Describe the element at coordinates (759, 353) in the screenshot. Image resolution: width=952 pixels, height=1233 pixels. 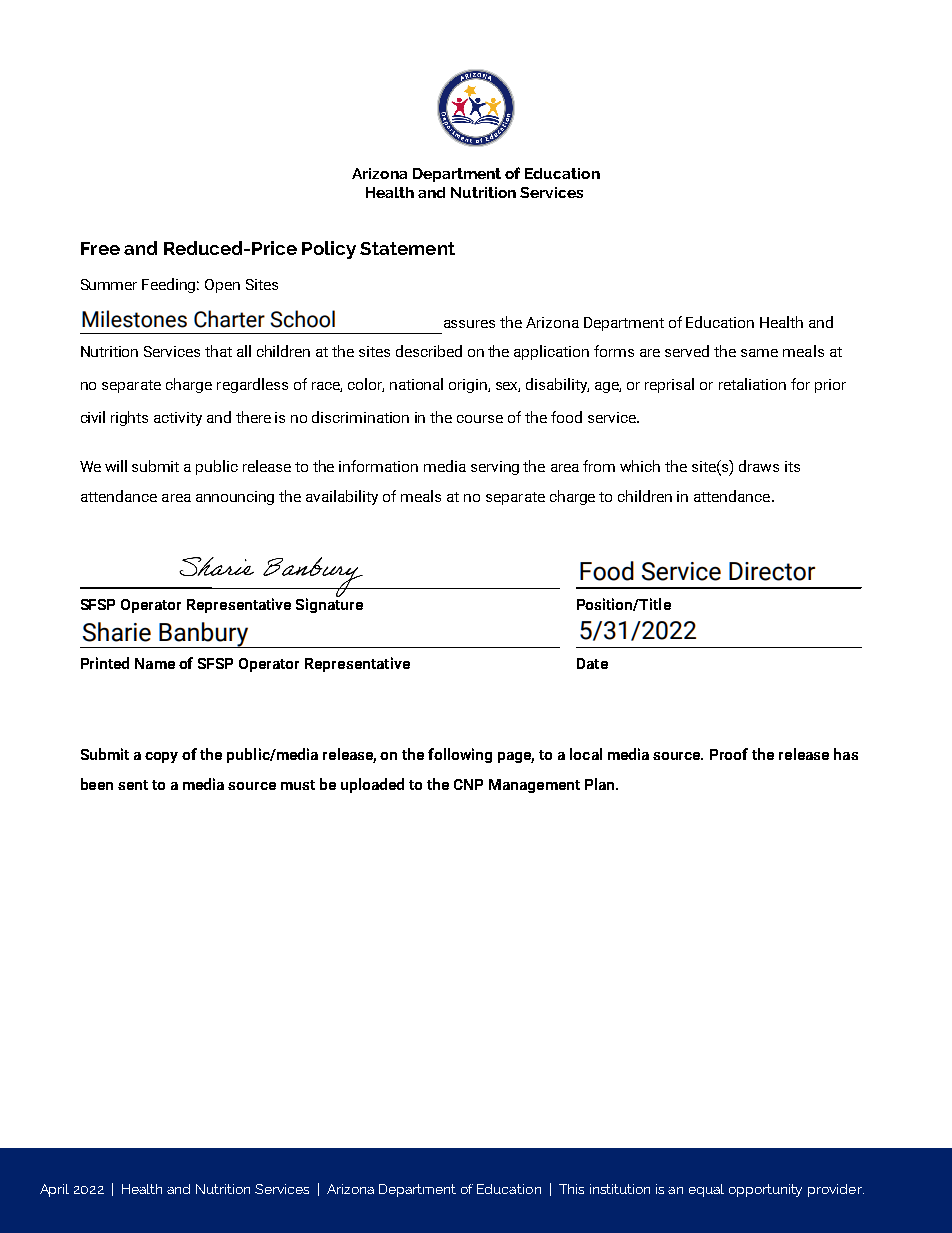
I see `same` at that location.
